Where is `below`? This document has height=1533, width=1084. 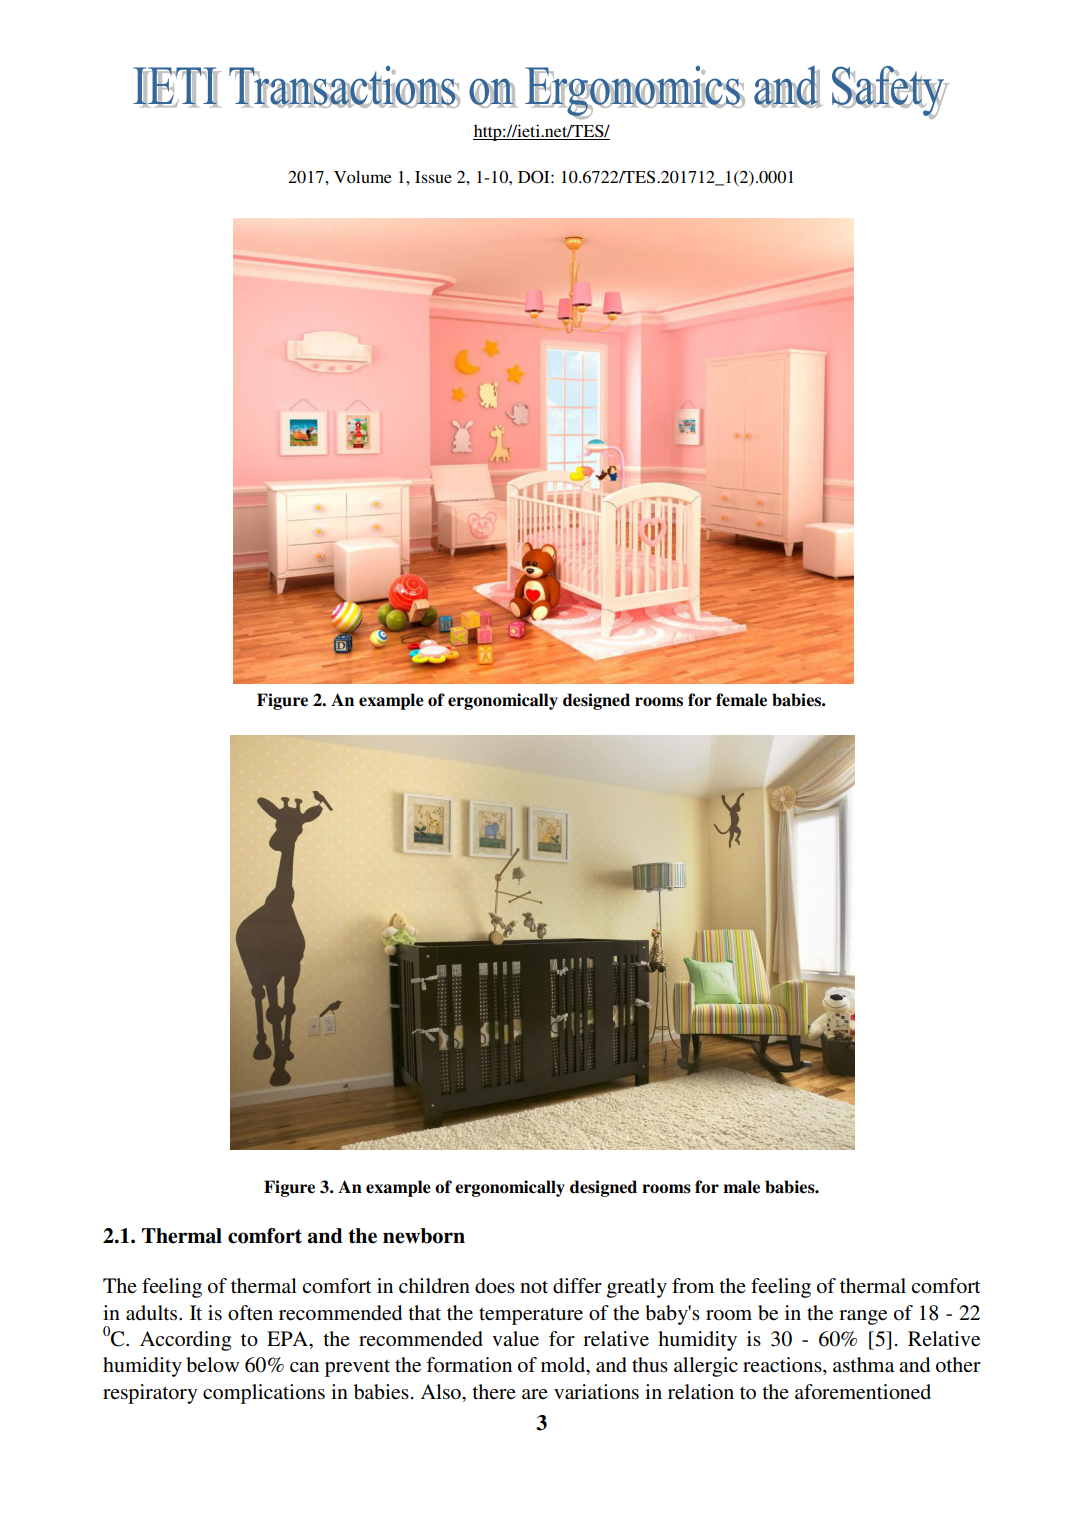
below is located at coordinates (212, 1365).
